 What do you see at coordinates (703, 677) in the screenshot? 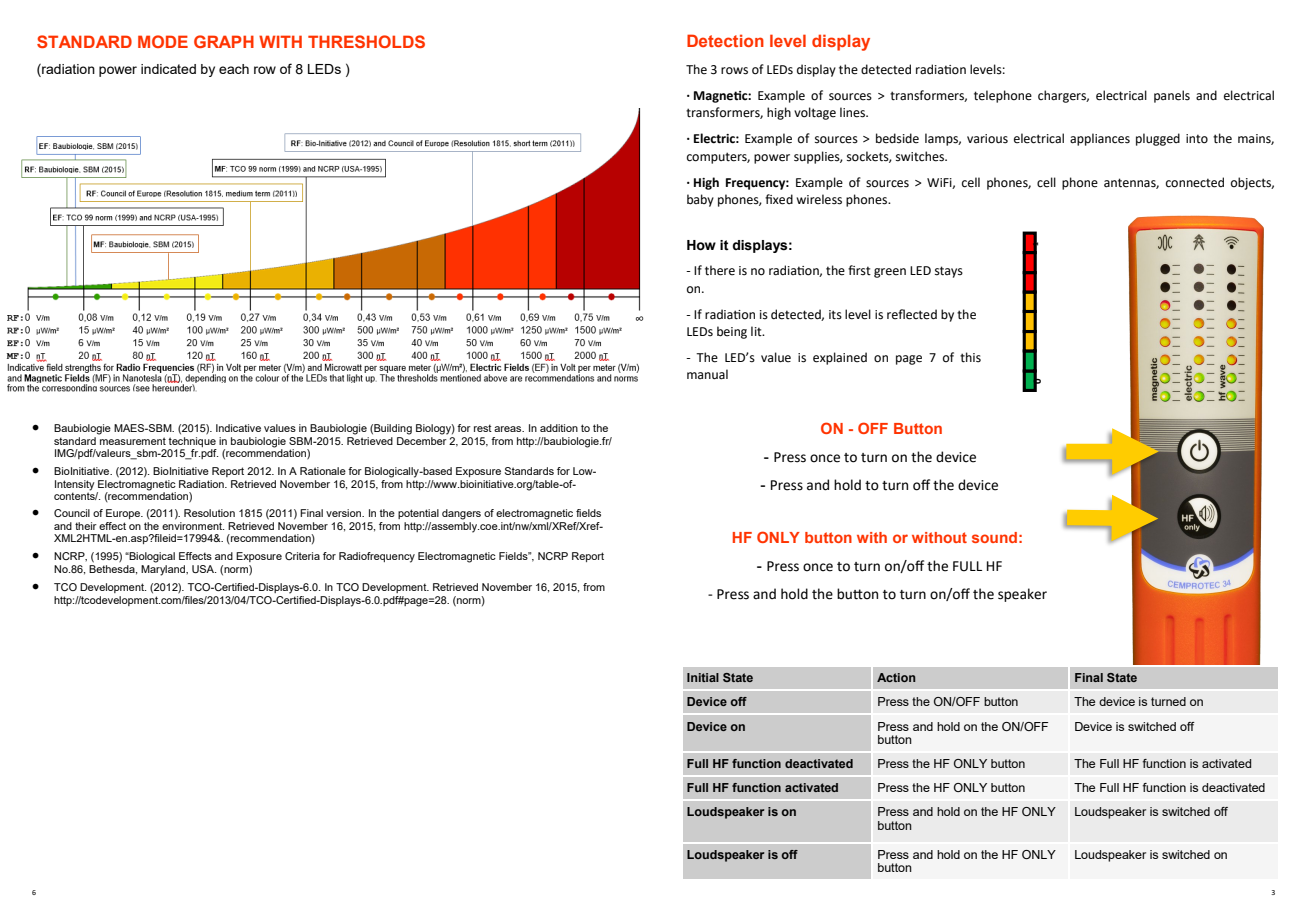
I see `Initial` at bounding box center [703, 677].
